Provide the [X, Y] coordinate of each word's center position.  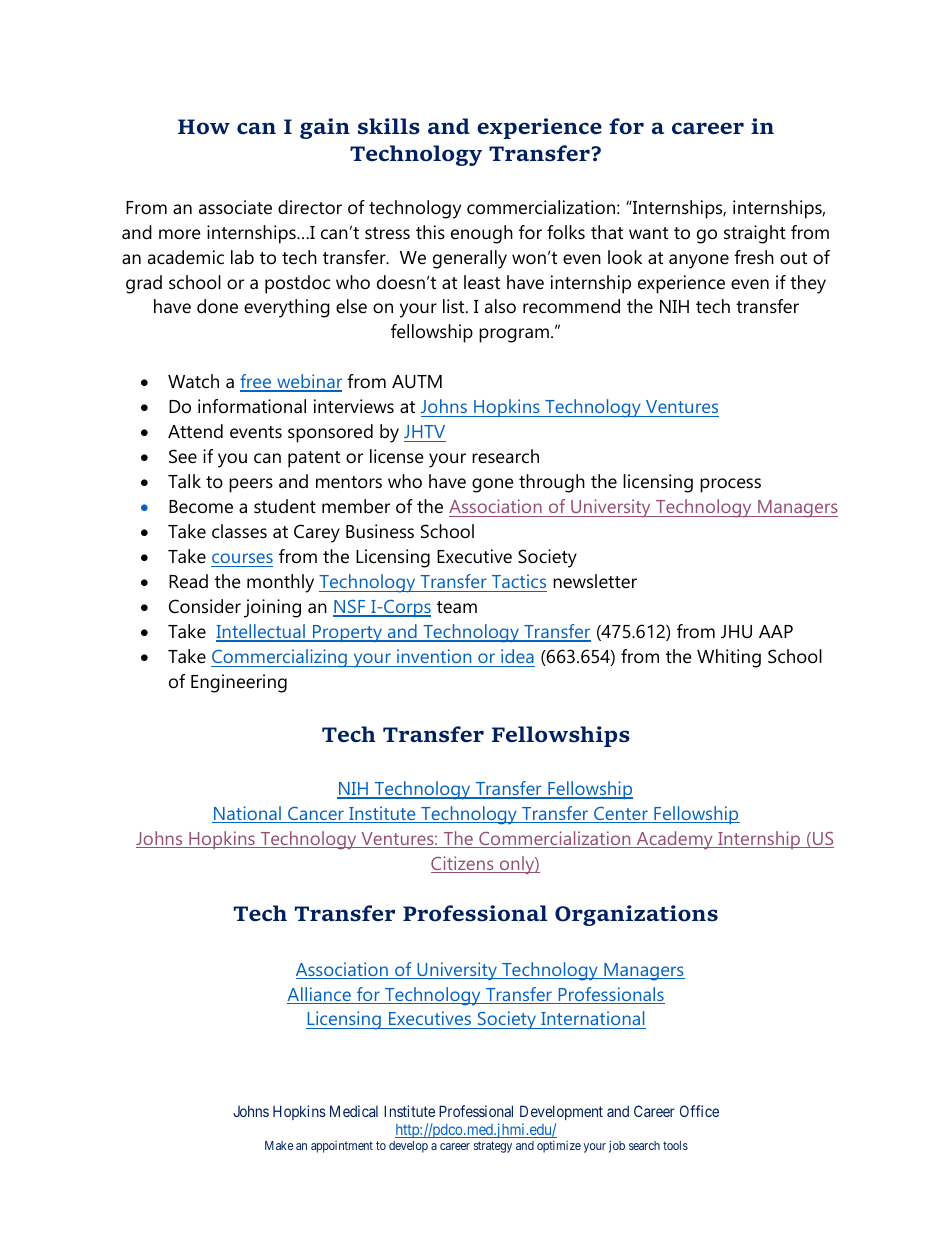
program [514, 335]
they [808, 284]
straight [755, 234]
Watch [193, 381]
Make [279, 1145]
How [204, 127]
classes [239, 531]
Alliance [320, 995]
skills [389, 126]
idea [517, 658]
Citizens [463, 864]
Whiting [729, 658]
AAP [776, 631]
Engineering [239, 683]
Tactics [518, 583]
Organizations [636, 915]
